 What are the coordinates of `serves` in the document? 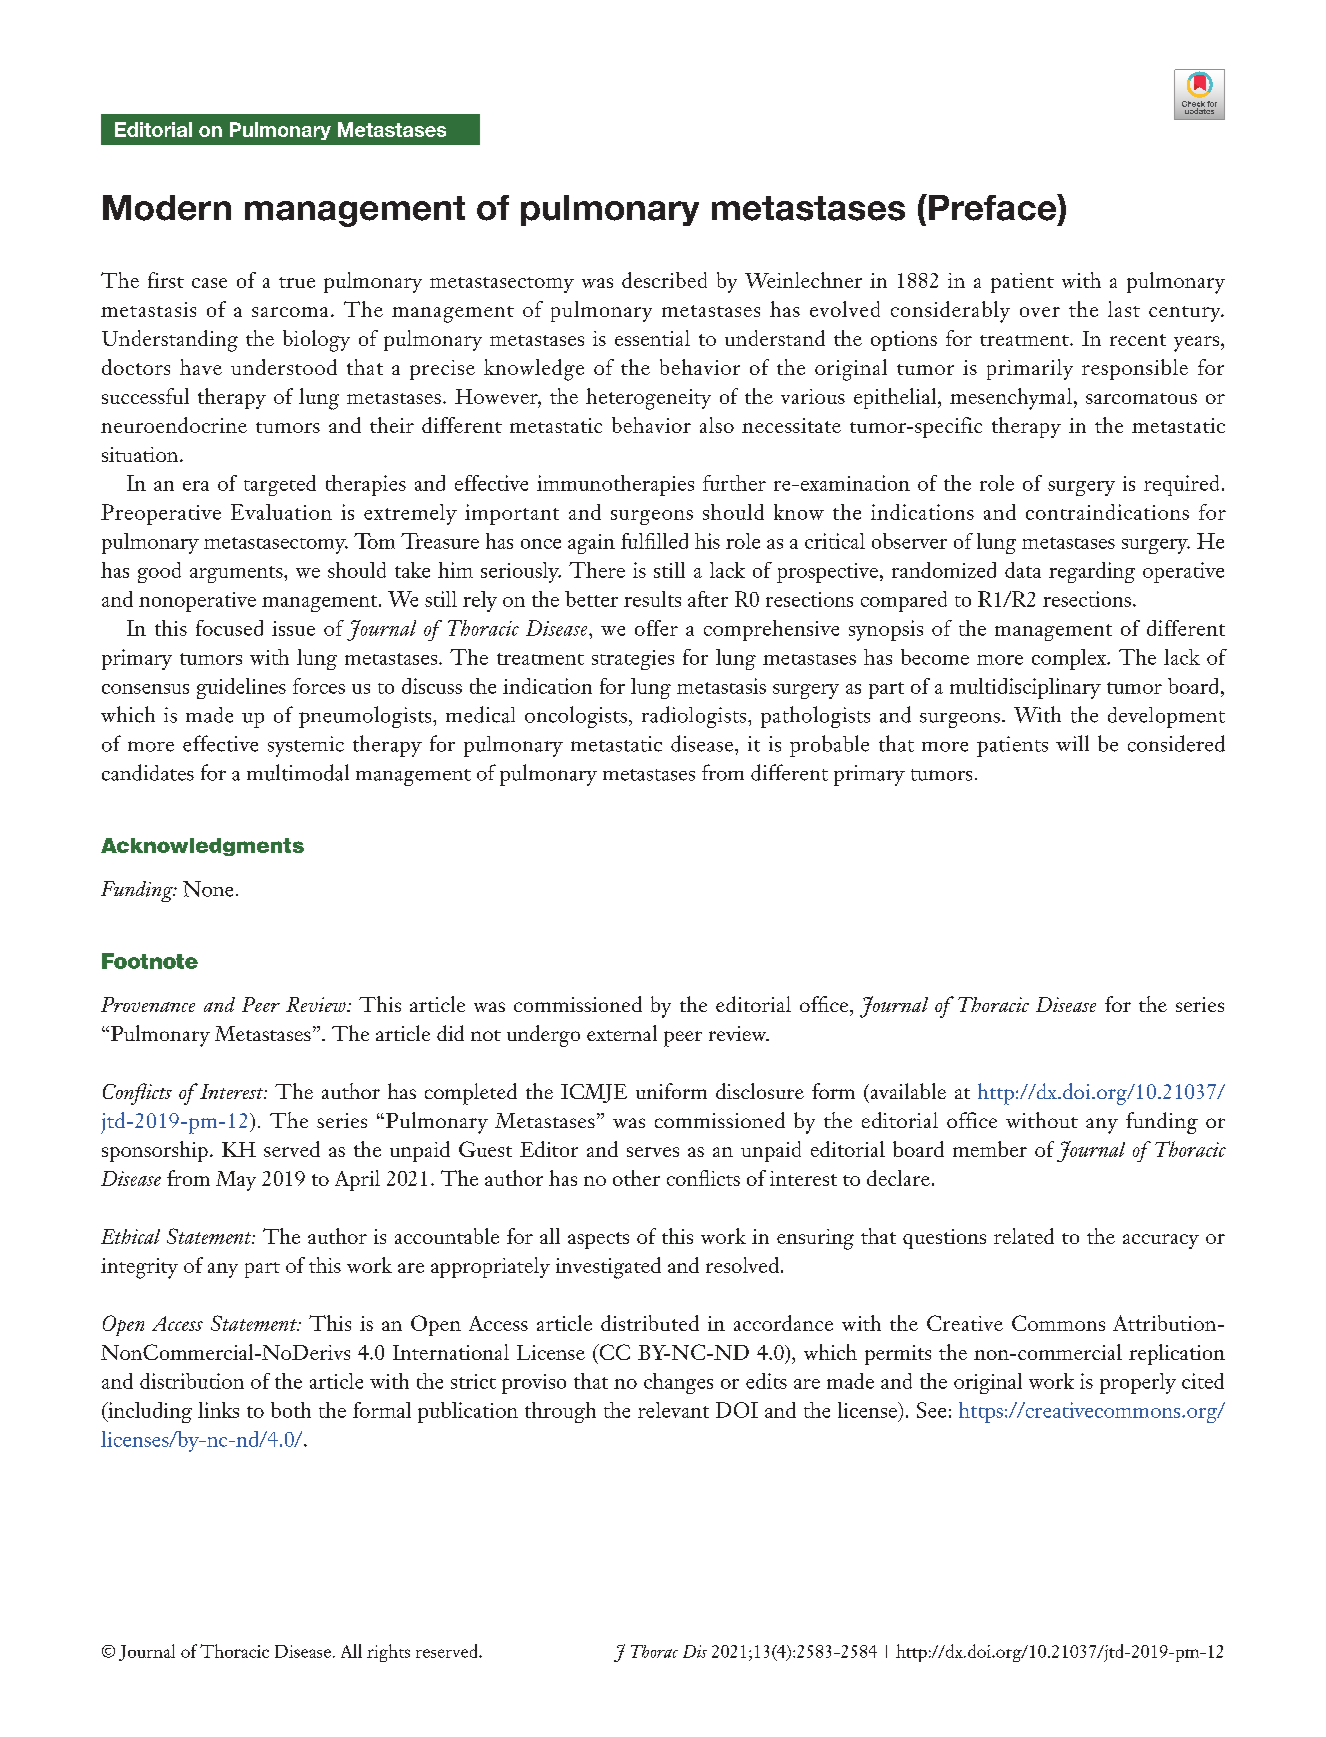 It's located at (653, 1152).
